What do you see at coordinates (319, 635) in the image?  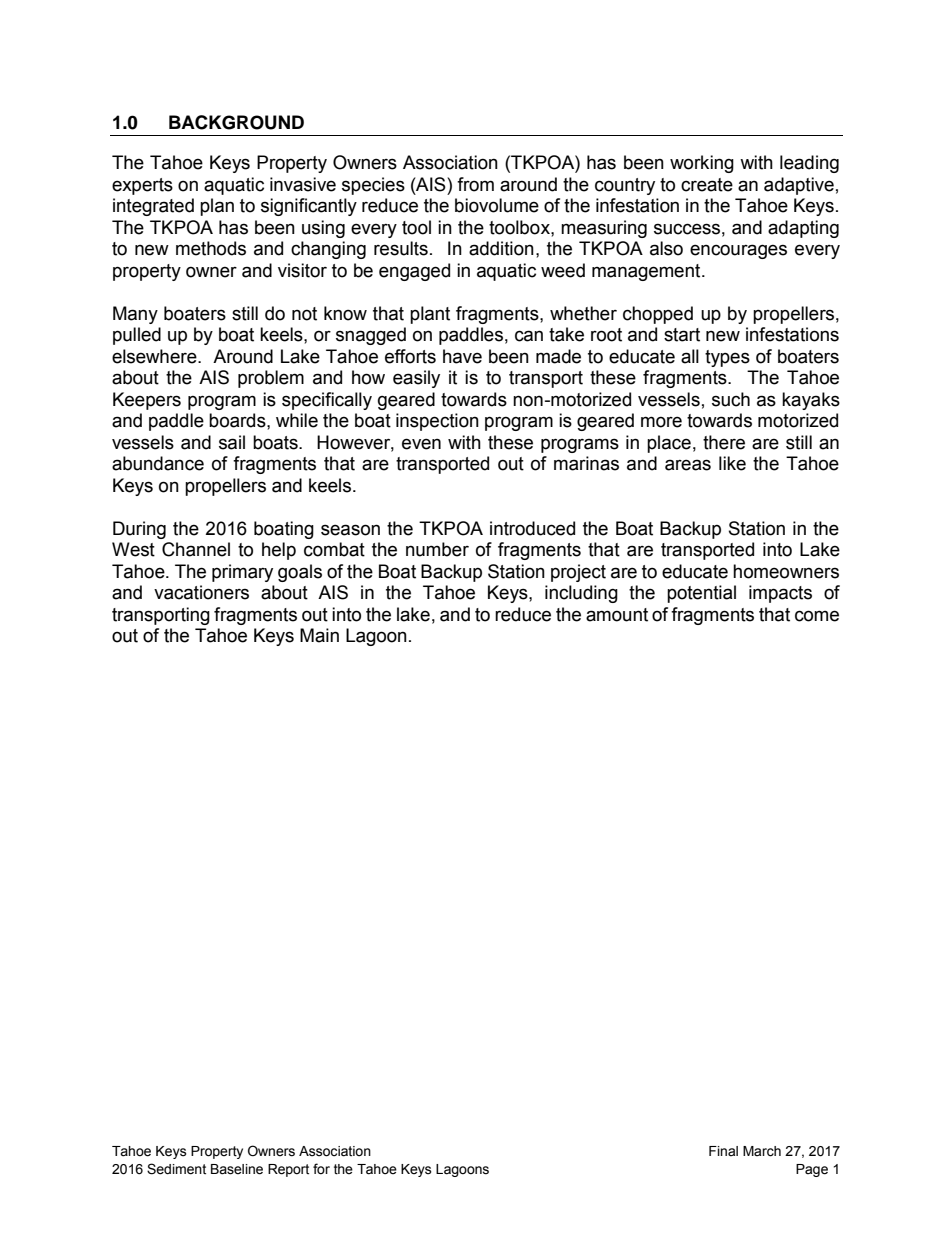 I see `Main` at bounding box center [319, 635].
